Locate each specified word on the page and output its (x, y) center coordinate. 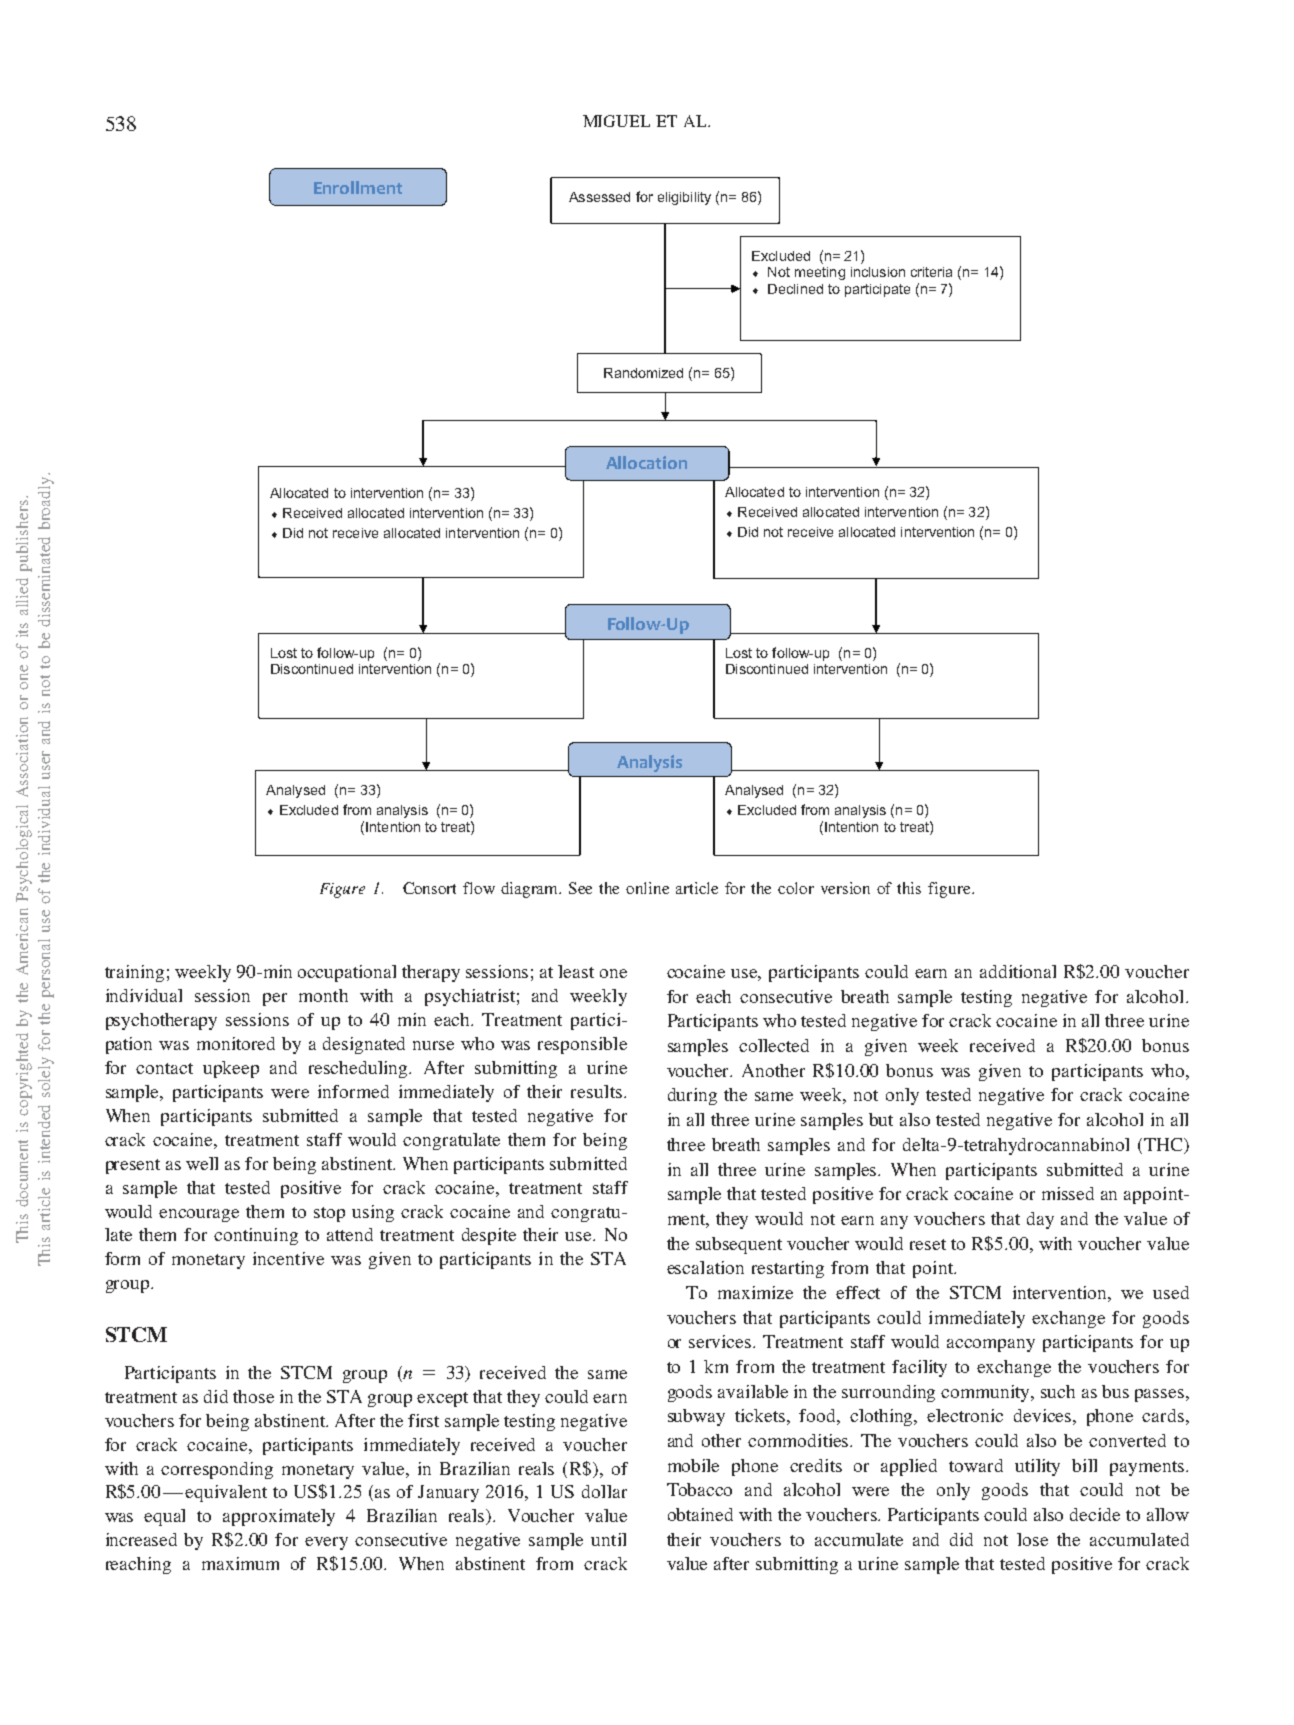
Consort (429, 888)
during (692, 1096)
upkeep (231, 1069)
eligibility (684, 198)
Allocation (646, 462)
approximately (279, 1517)
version (845, 888)
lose (1032, 1539)
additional (1018, 971)
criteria (931, 272)
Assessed (599, 197)
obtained (700, 1514)
